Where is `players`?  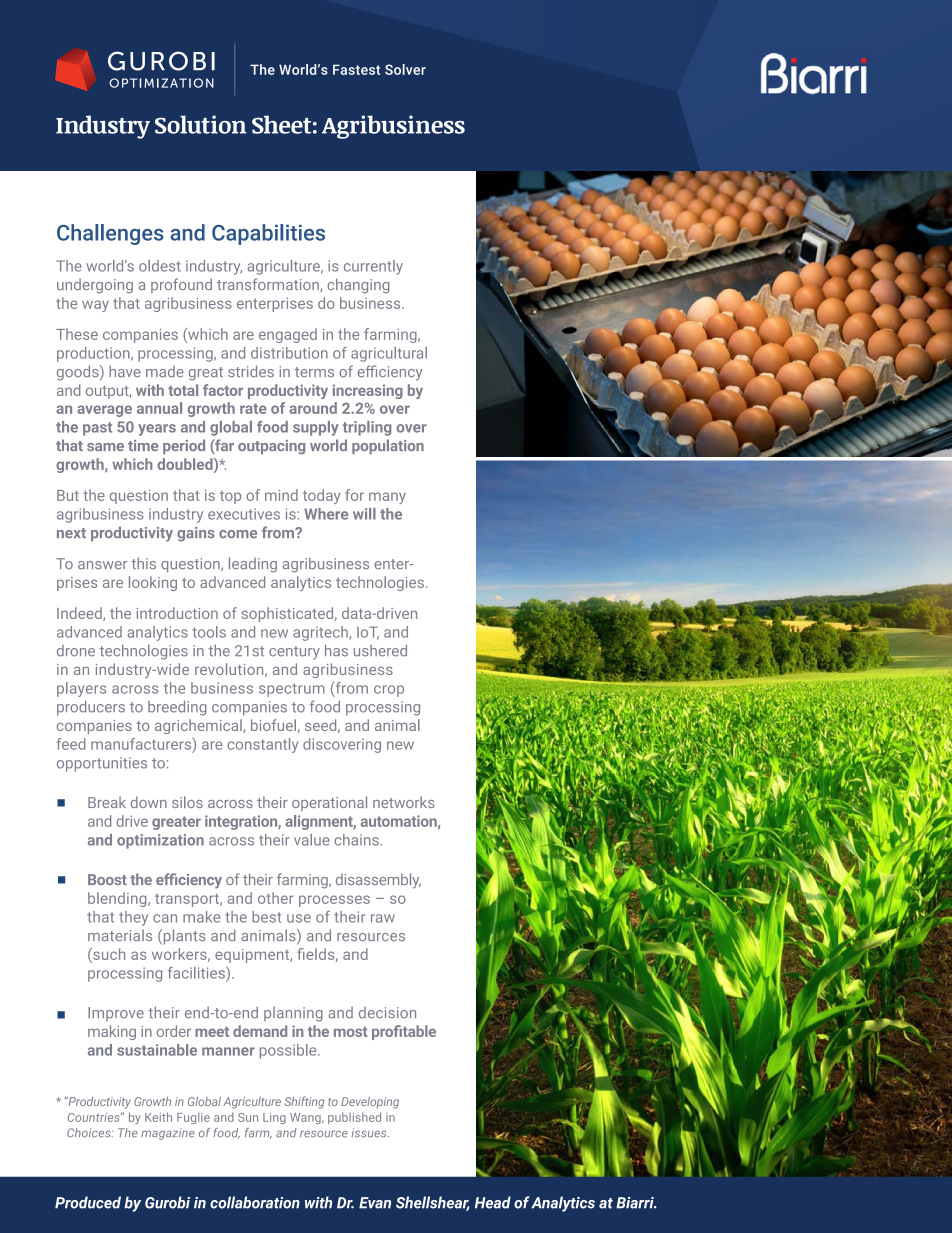 players is located at coordinates (81, 689).
